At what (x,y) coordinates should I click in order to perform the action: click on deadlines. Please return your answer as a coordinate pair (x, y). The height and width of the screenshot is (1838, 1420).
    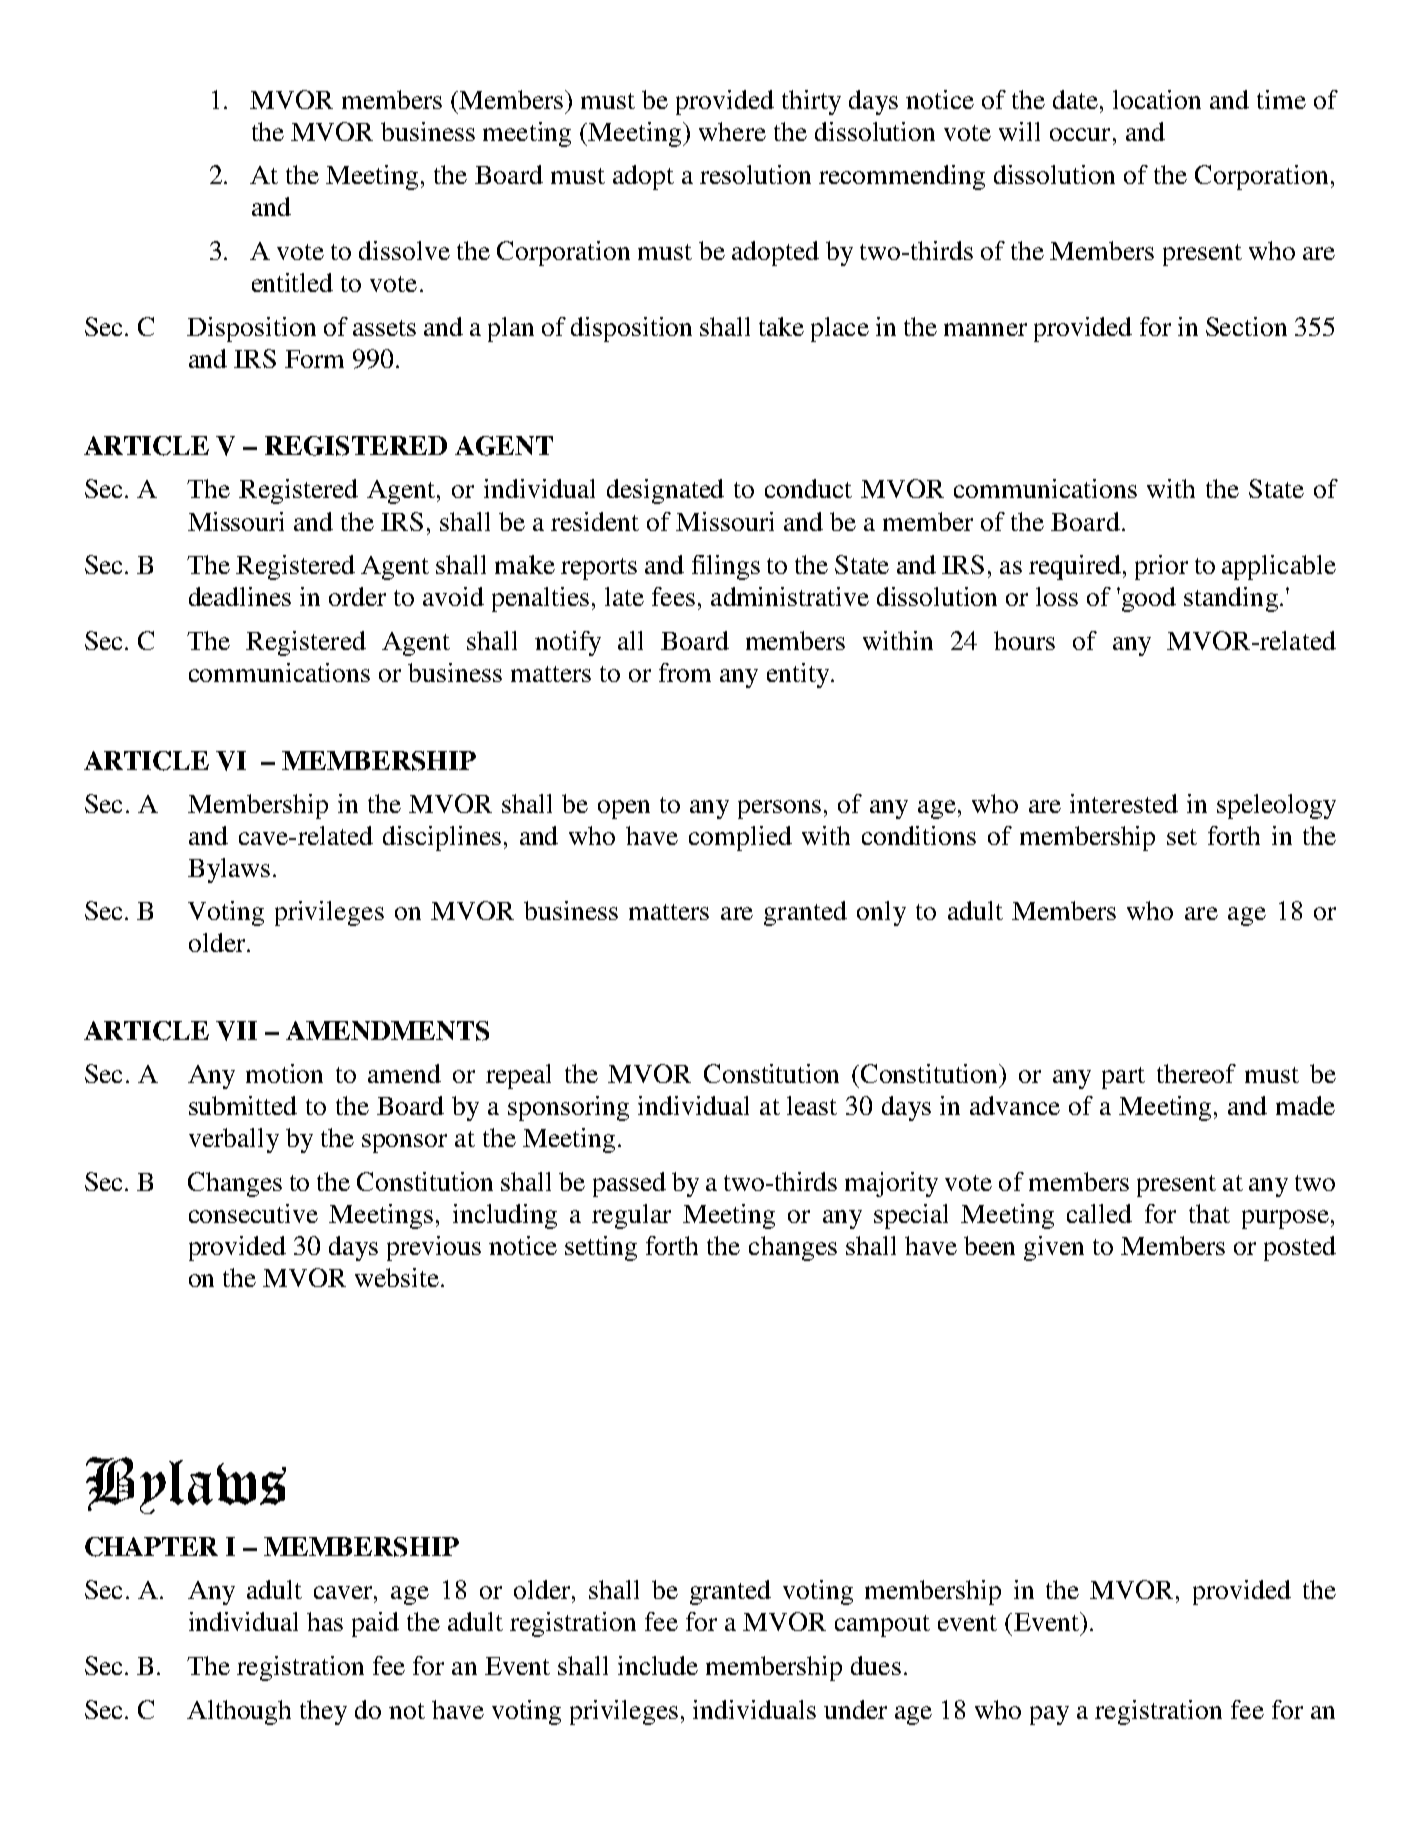
    Looking at the image, I should click on (240, 596).
